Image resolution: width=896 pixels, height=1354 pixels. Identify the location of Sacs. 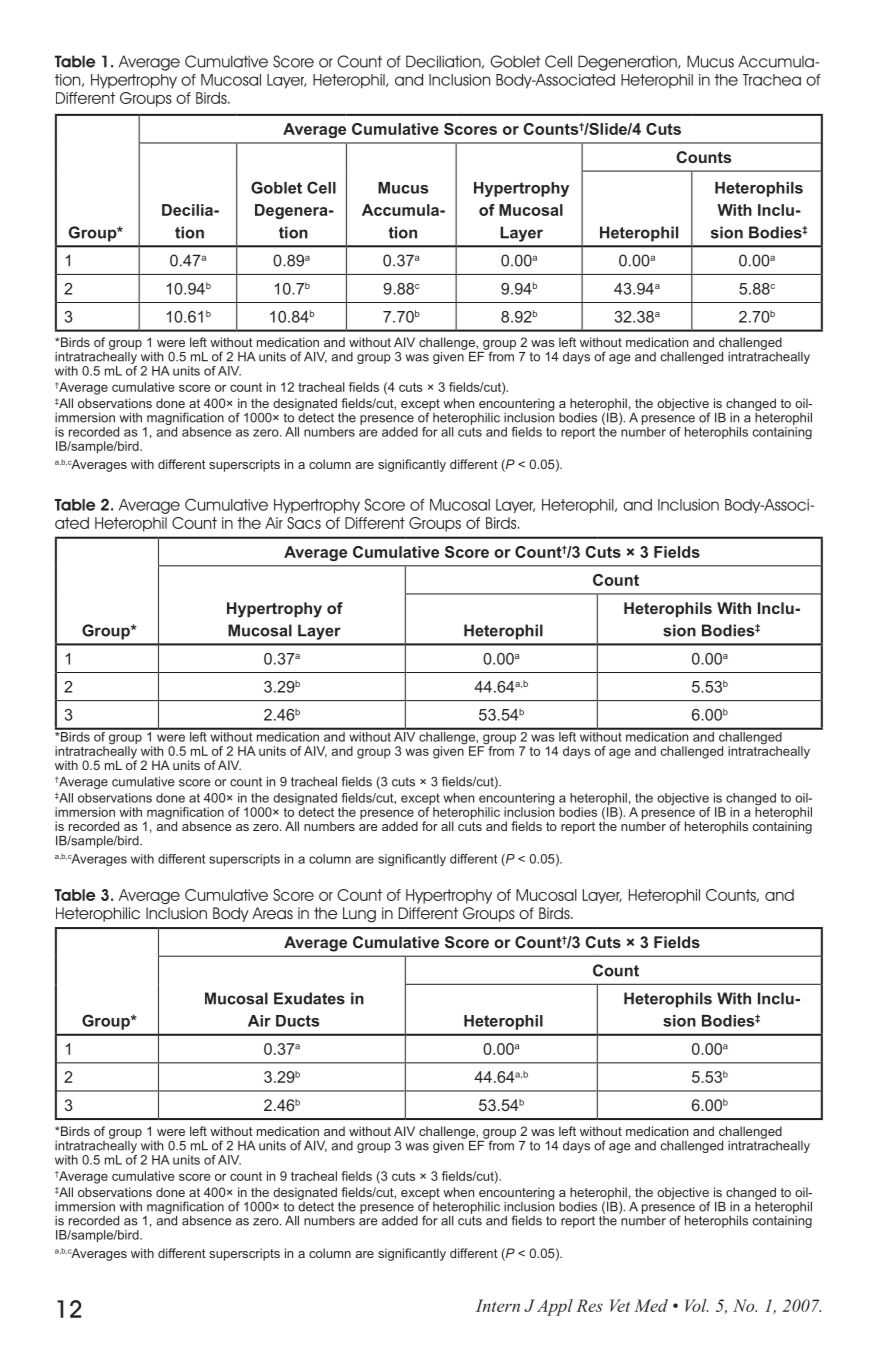
(304, 523).
